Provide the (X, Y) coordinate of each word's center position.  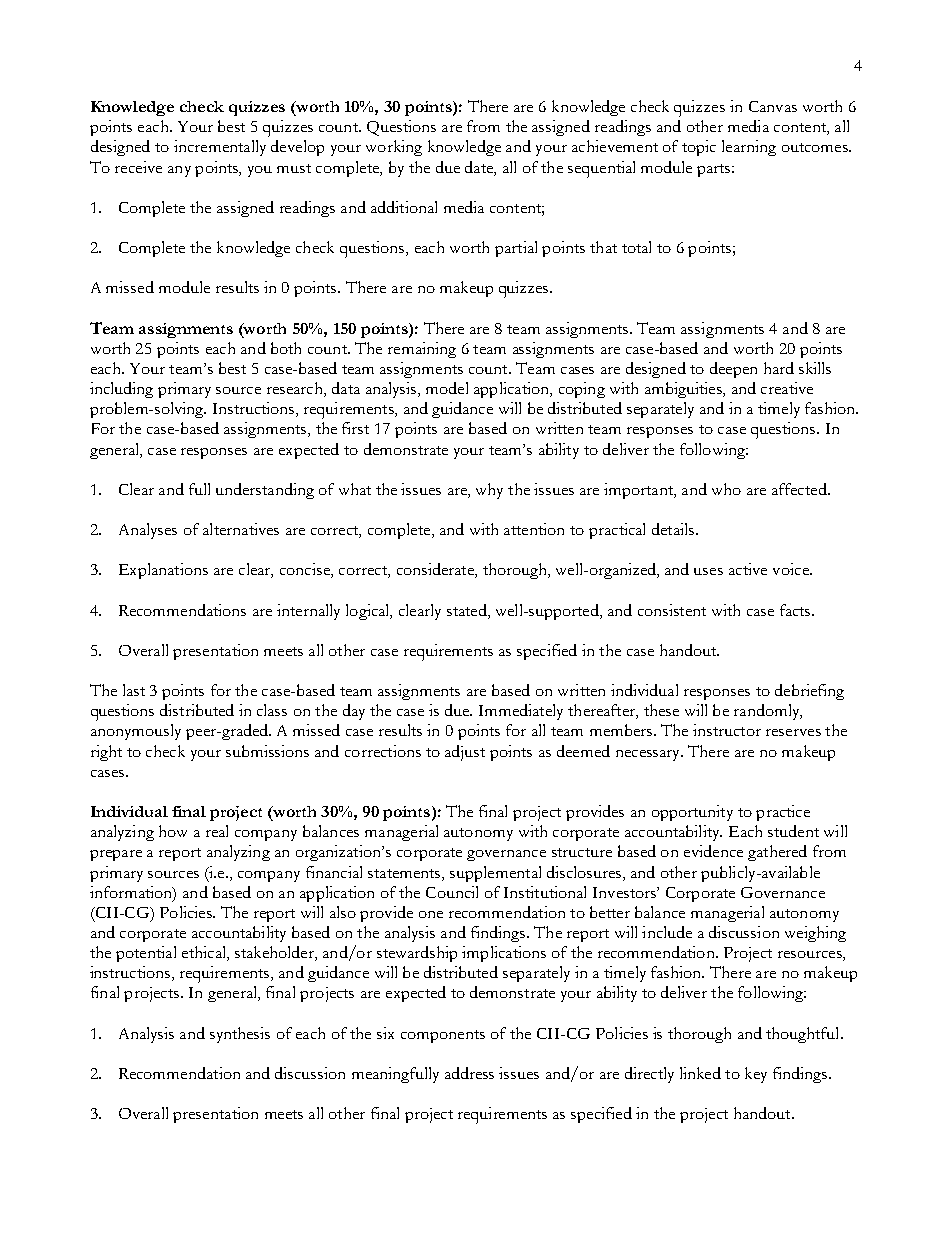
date (480, 167)
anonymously (136, 732)
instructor (727, 730)
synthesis (240, 1035)
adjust (465, 753)
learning (749, 148)
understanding (265, 491)
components (443, 1036)
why (489, 491)
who (726, 489)
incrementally (220, 148)
